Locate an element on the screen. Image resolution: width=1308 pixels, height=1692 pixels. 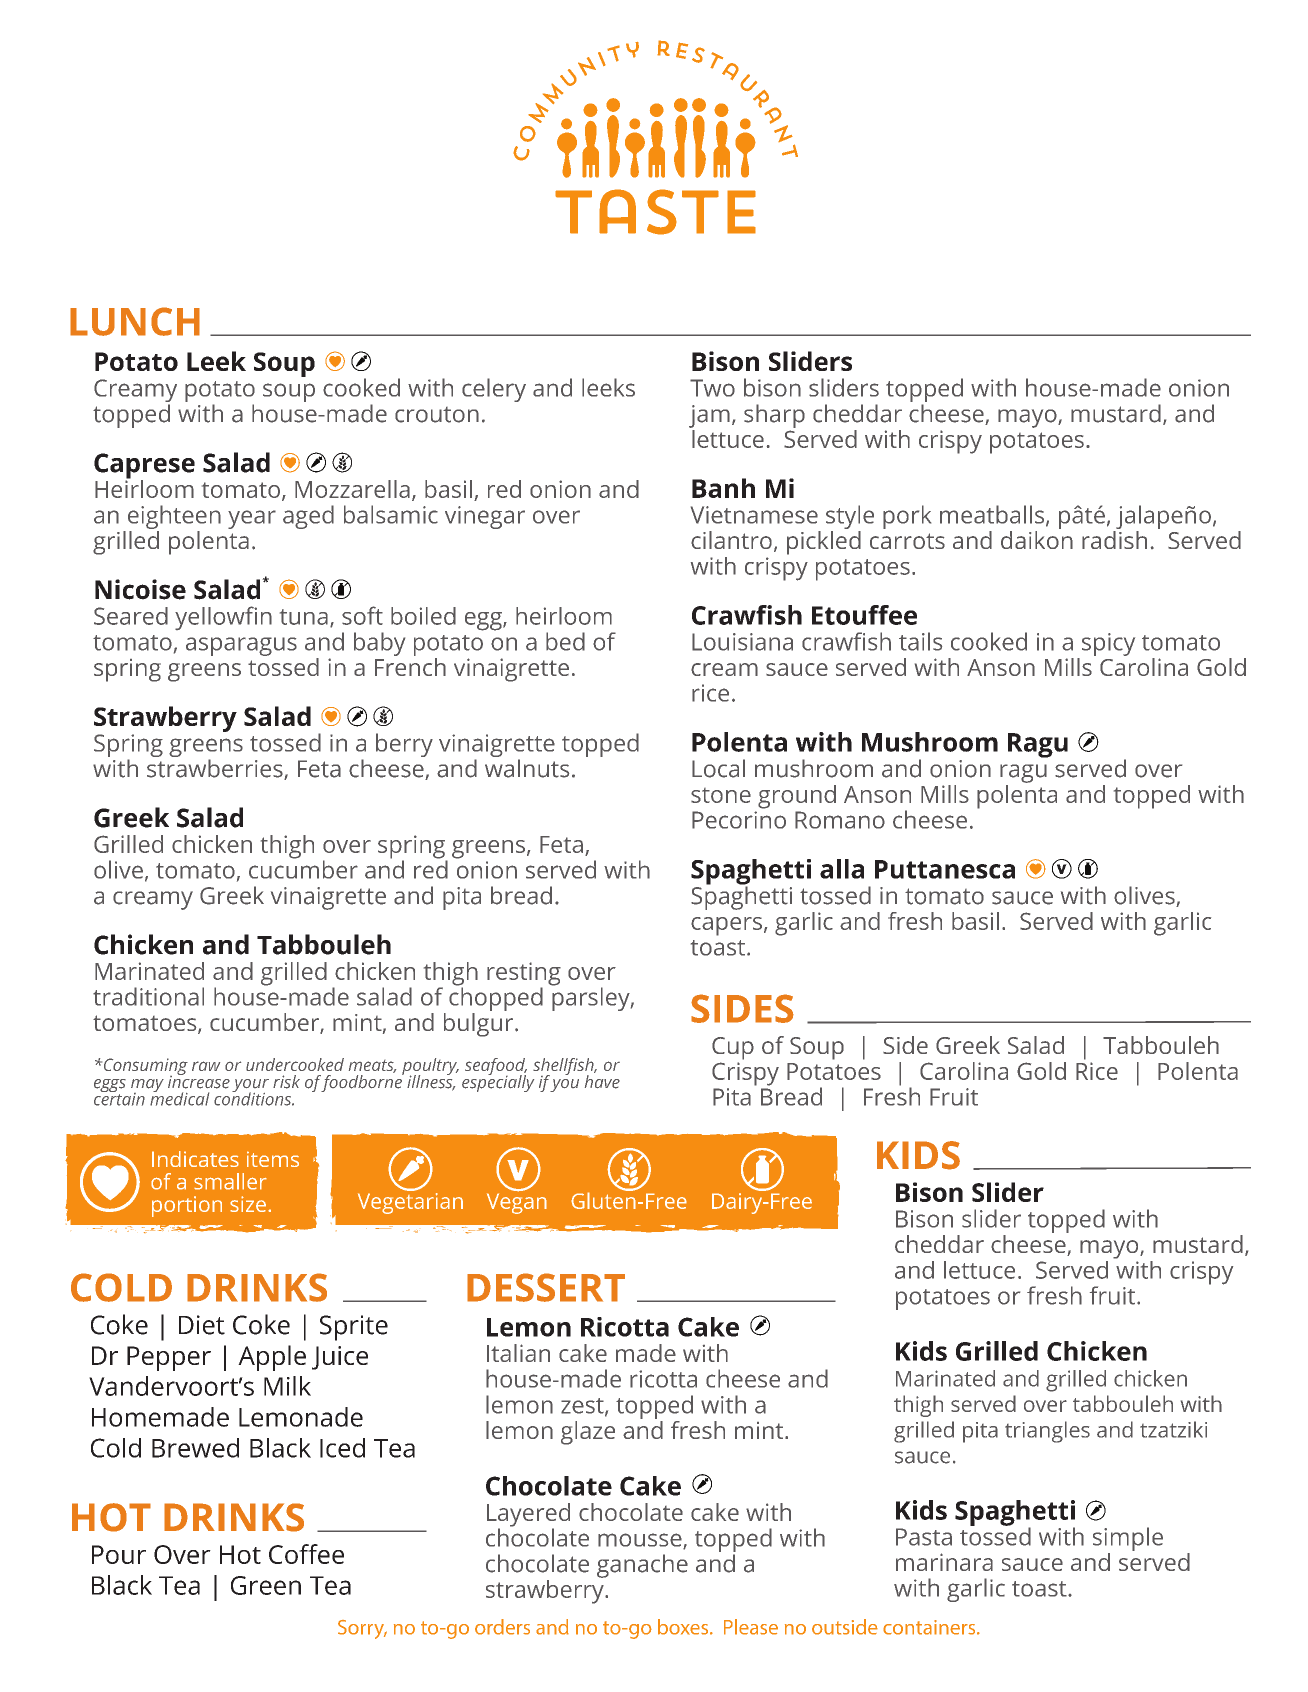
Cup is located at coordinates (733, 1048).
